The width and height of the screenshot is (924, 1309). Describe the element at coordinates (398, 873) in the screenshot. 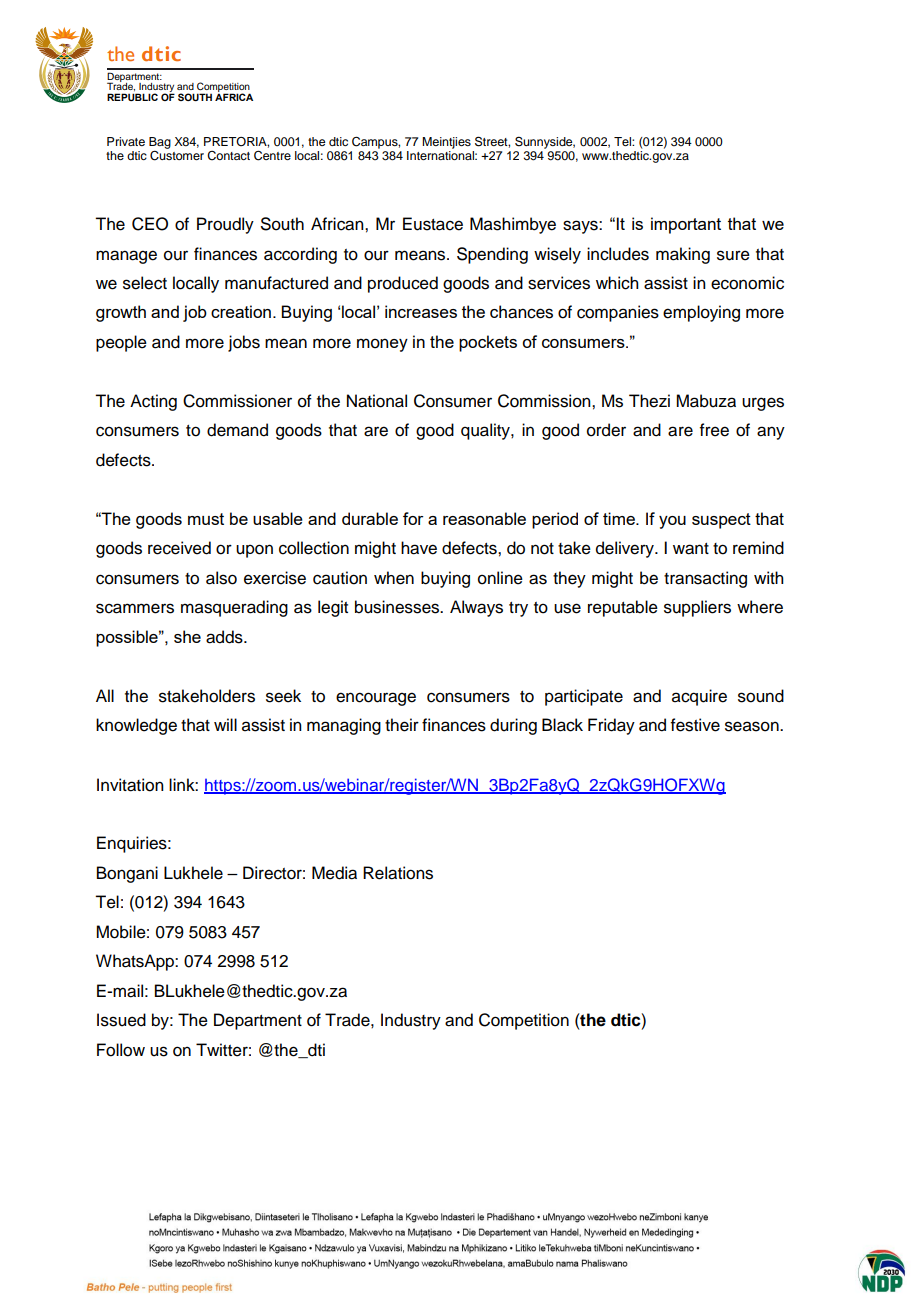

I see `Relations` at that location.
